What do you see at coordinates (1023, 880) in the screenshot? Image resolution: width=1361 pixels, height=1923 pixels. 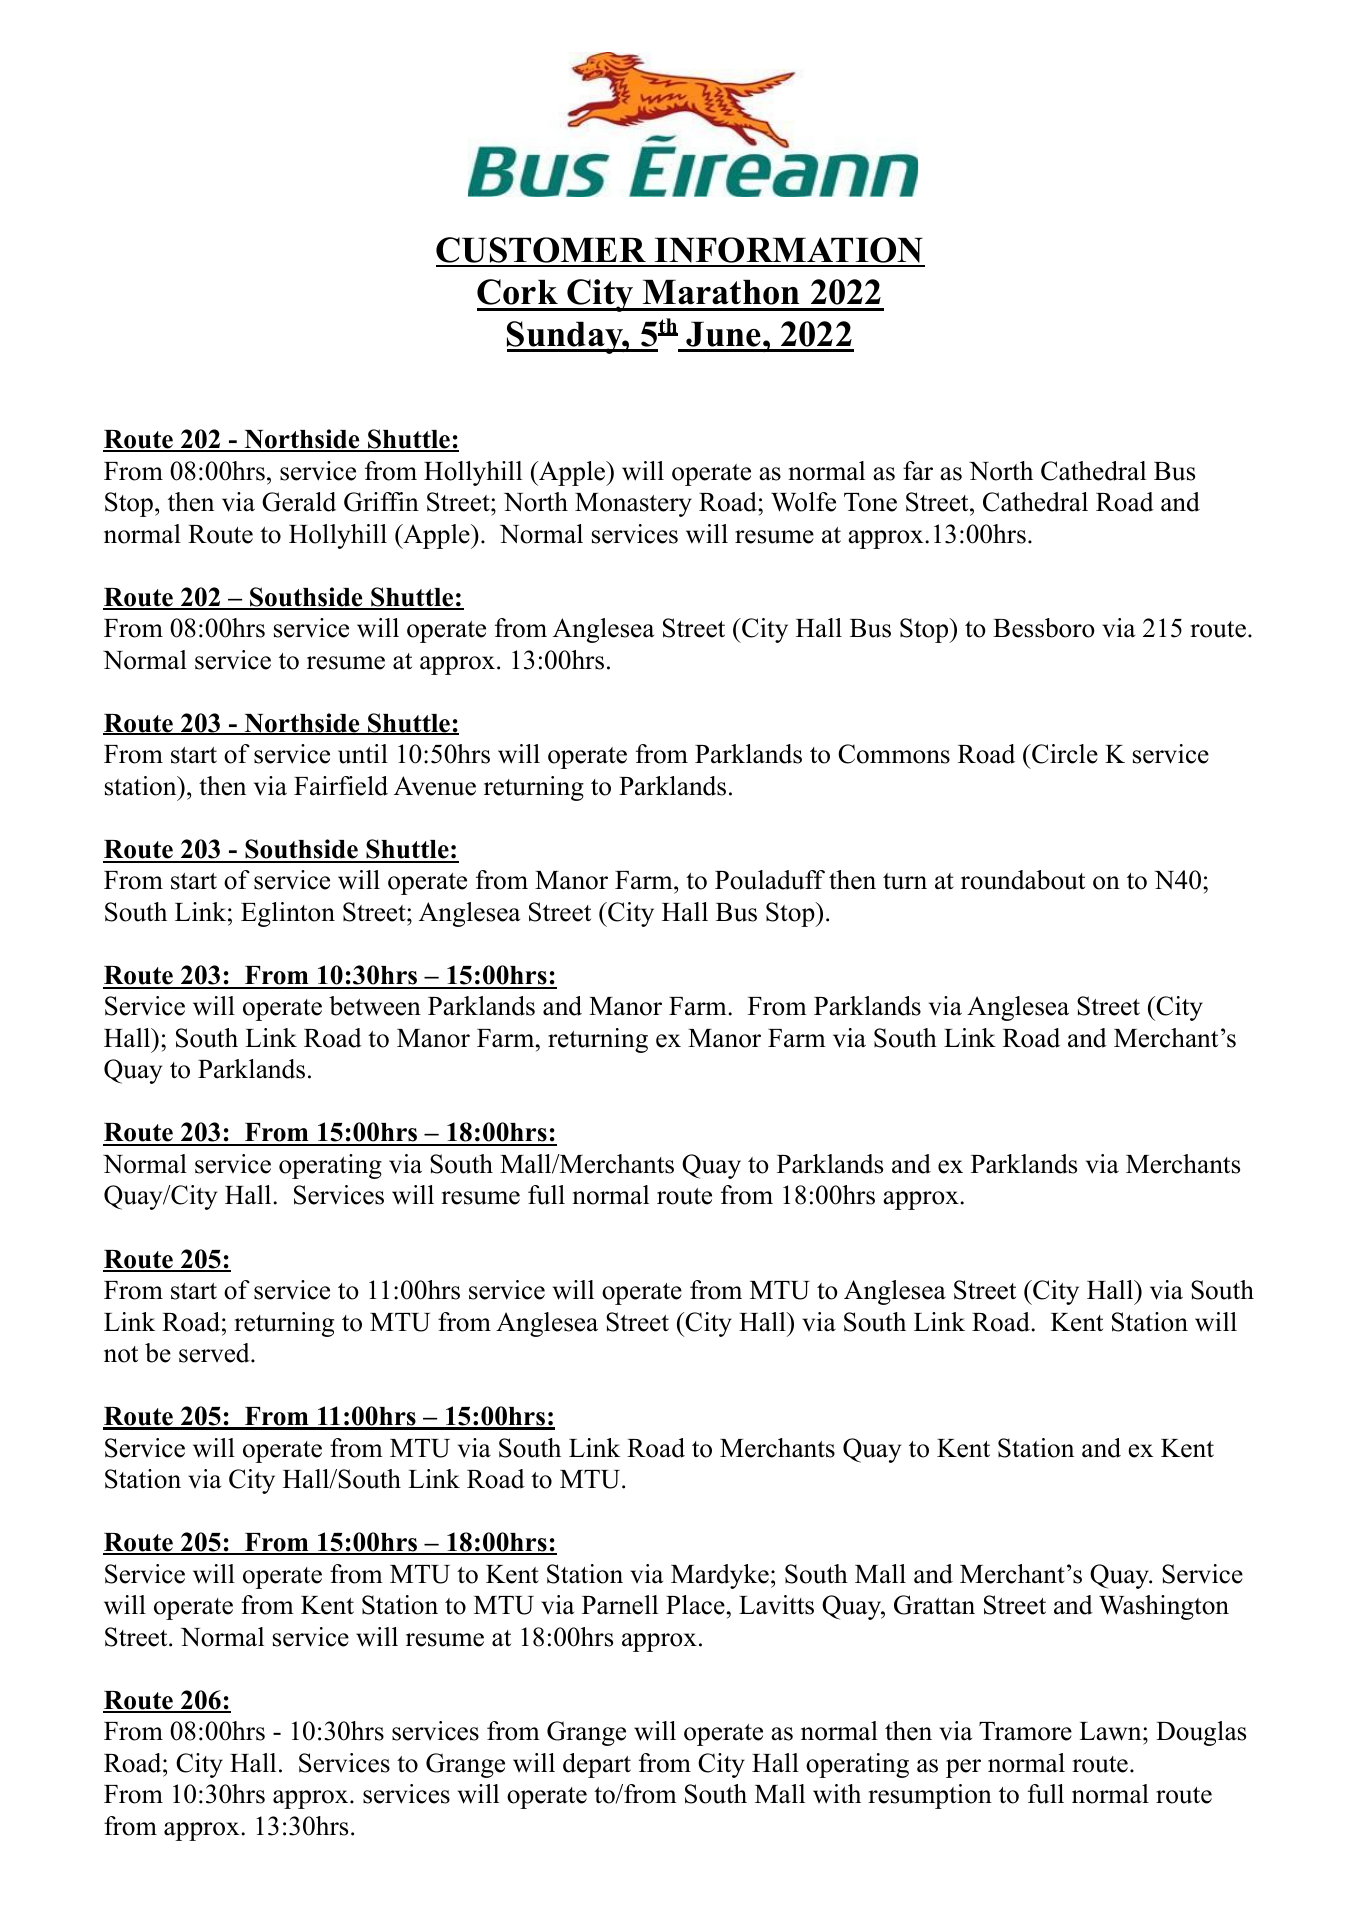 I see `roundabout` at bounding box center [1023, 880].
